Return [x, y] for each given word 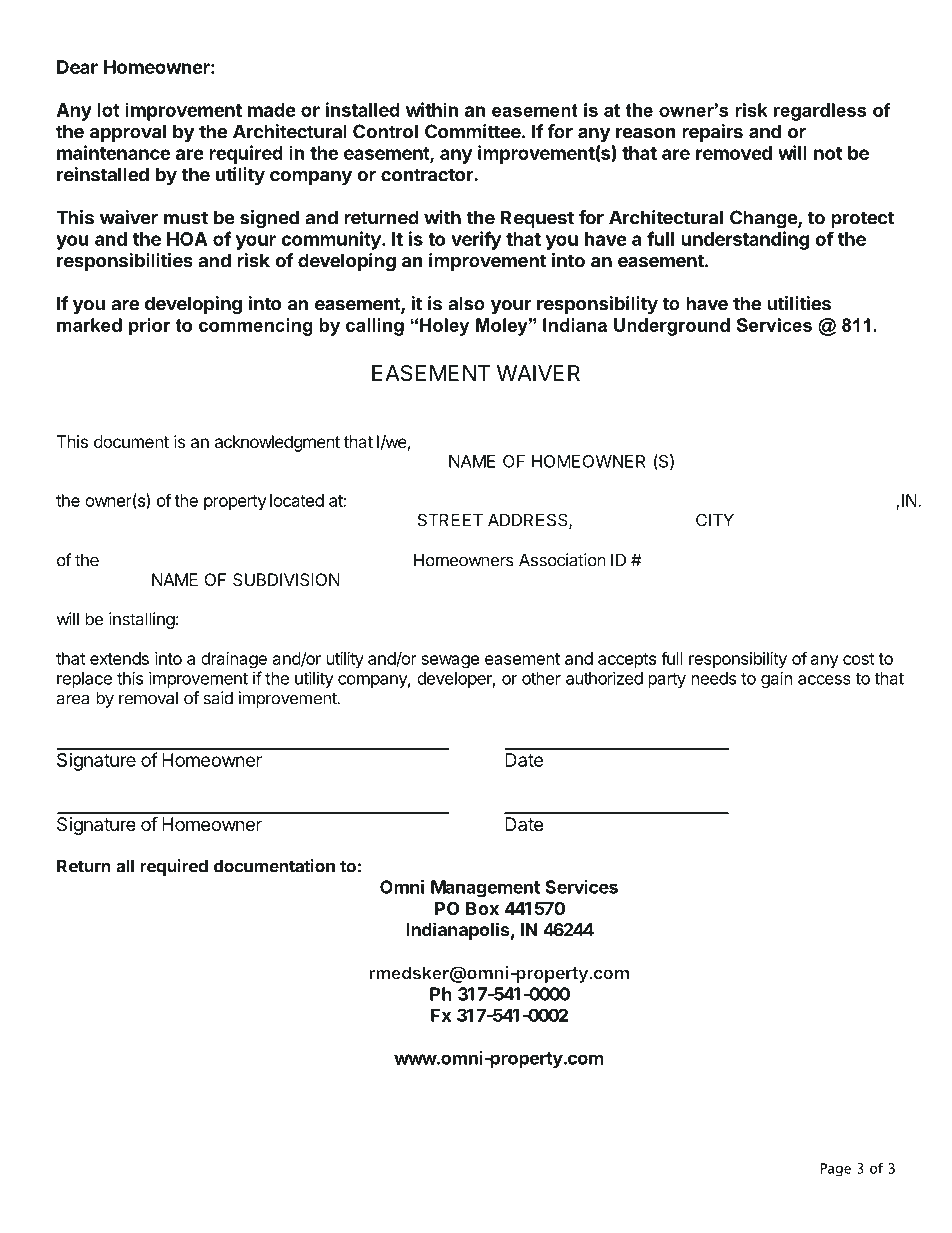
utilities [799, 303]
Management [485, 889]
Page [836, 1170]
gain [776, 679]
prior [150, 327]
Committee [473, 131]
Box [482, 908]
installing [142, 620]
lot [108, 110]
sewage [450, 662]
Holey [444, 327]
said [218, 698]
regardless [820, 112]
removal [148, 698]
